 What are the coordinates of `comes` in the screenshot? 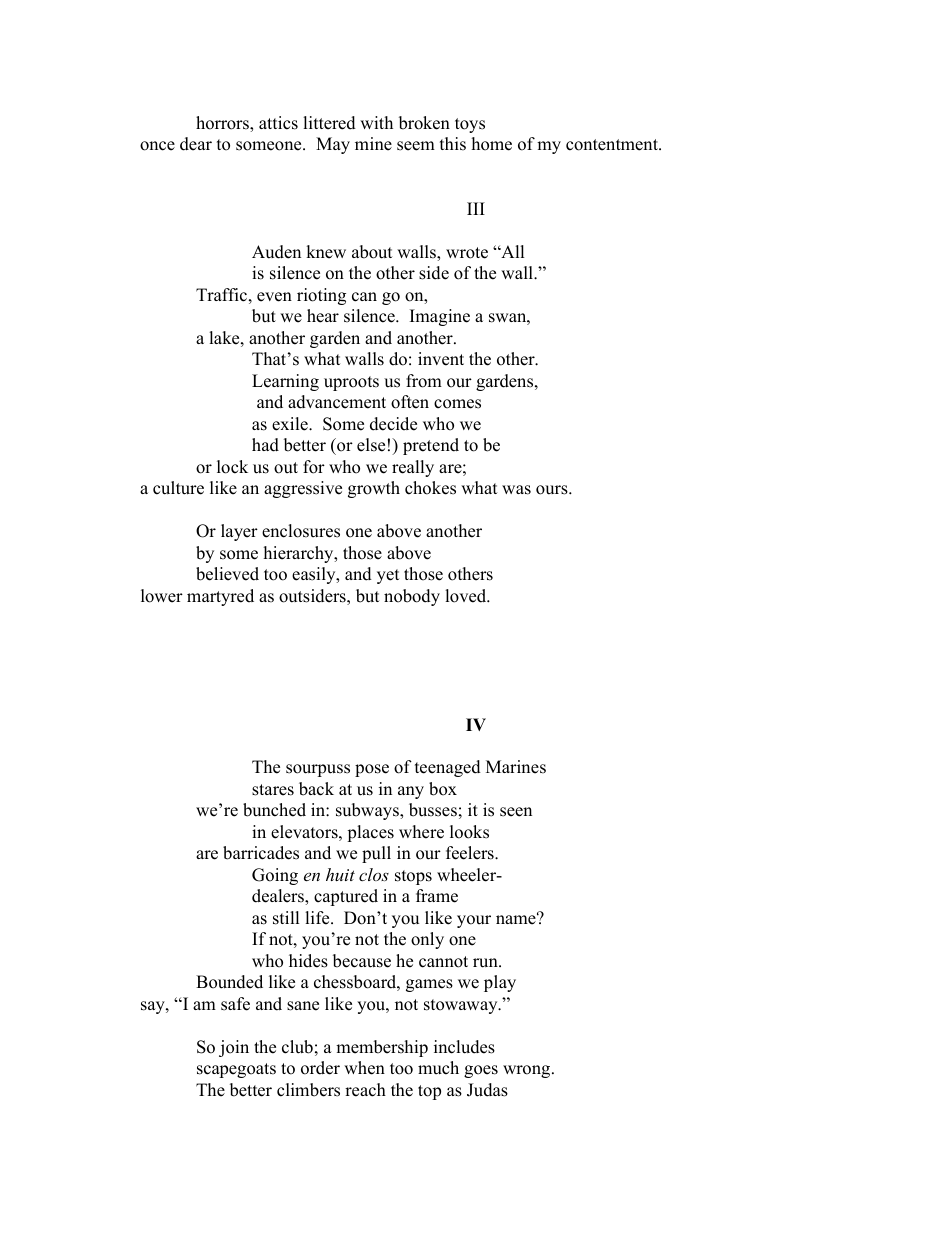 It's located at (457, 404).
